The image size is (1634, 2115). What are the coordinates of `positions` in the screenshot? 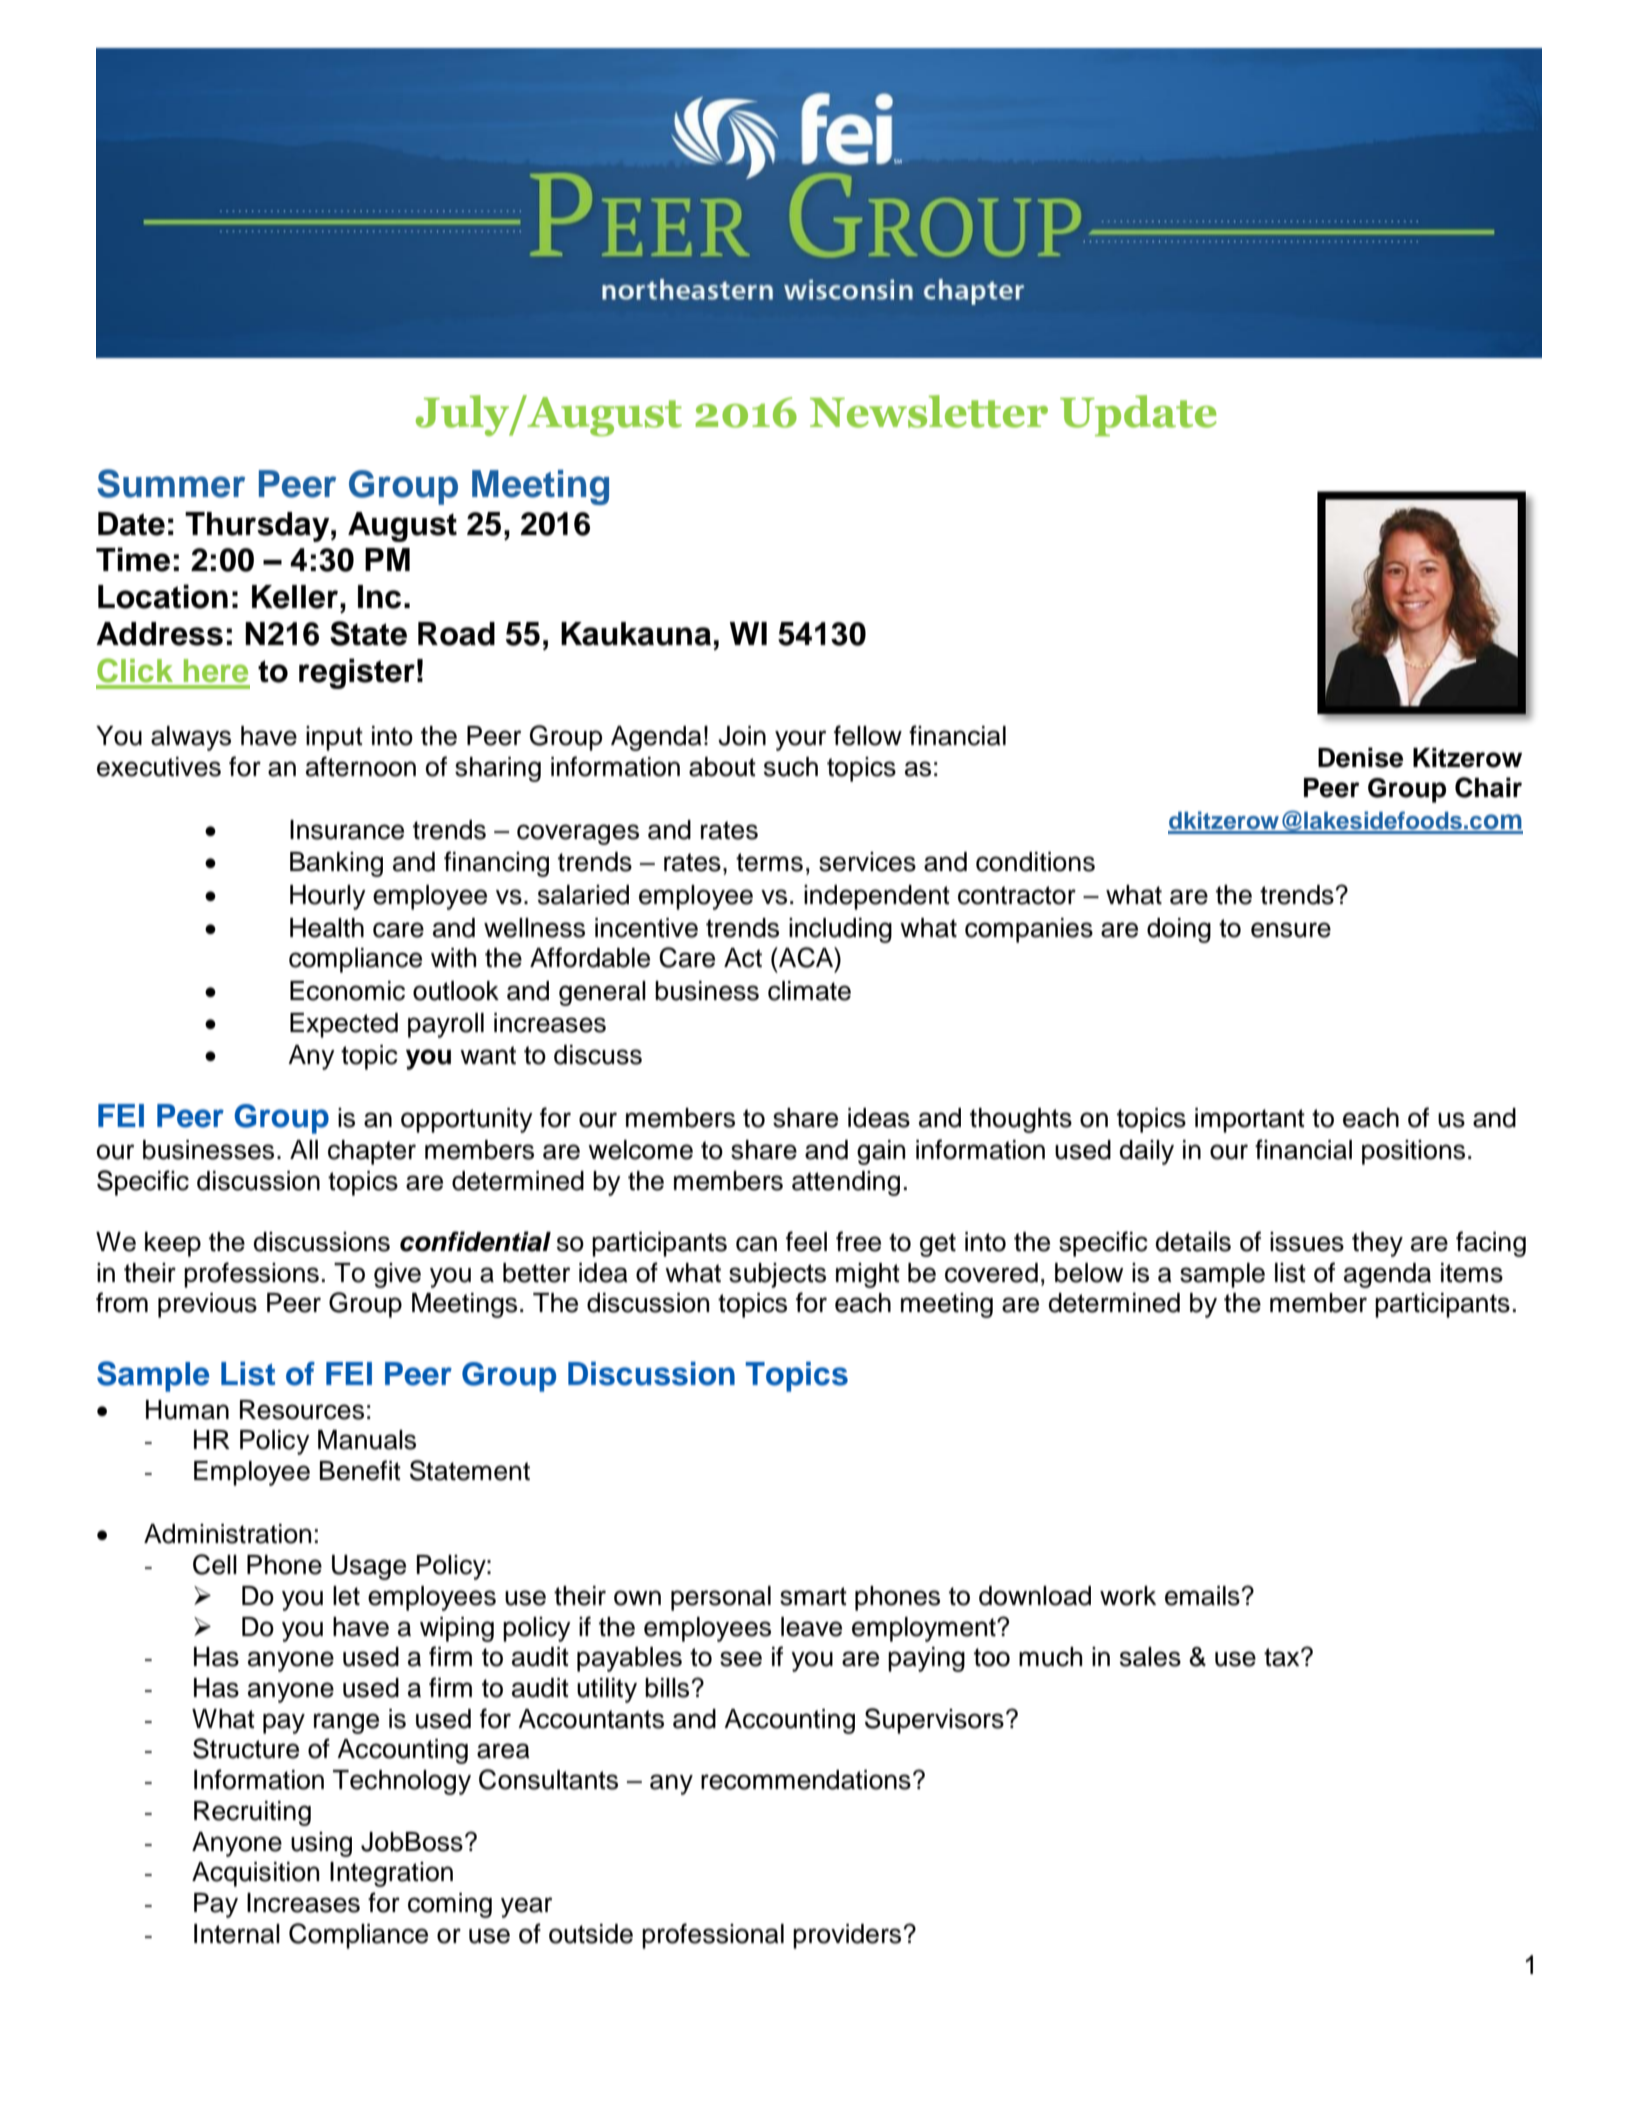 It's located at (1413, 1152).
